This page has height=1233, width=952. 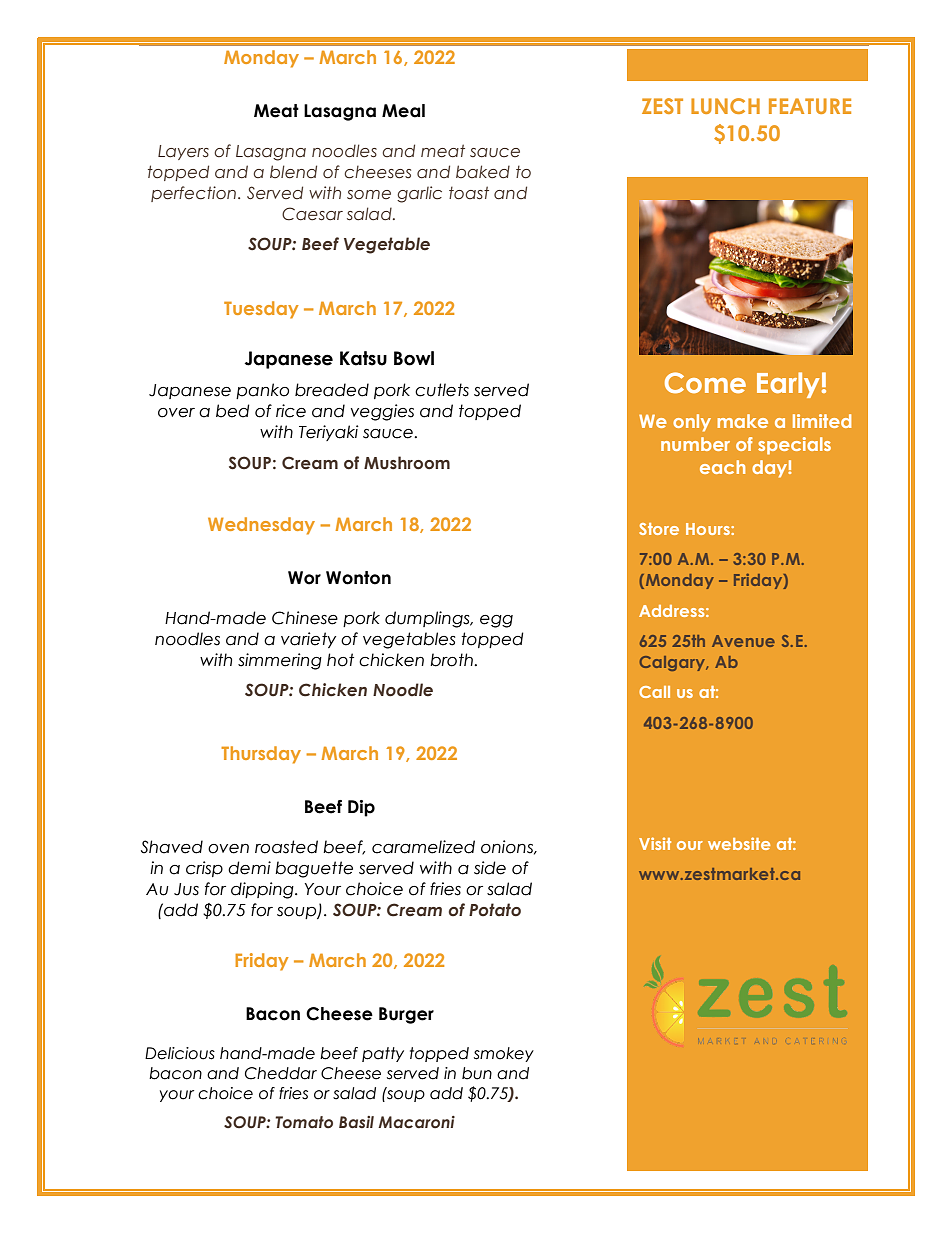 What do you see at coordinates (249, 868) in the page?
I see `demi` at bounding box center [249, 868].
